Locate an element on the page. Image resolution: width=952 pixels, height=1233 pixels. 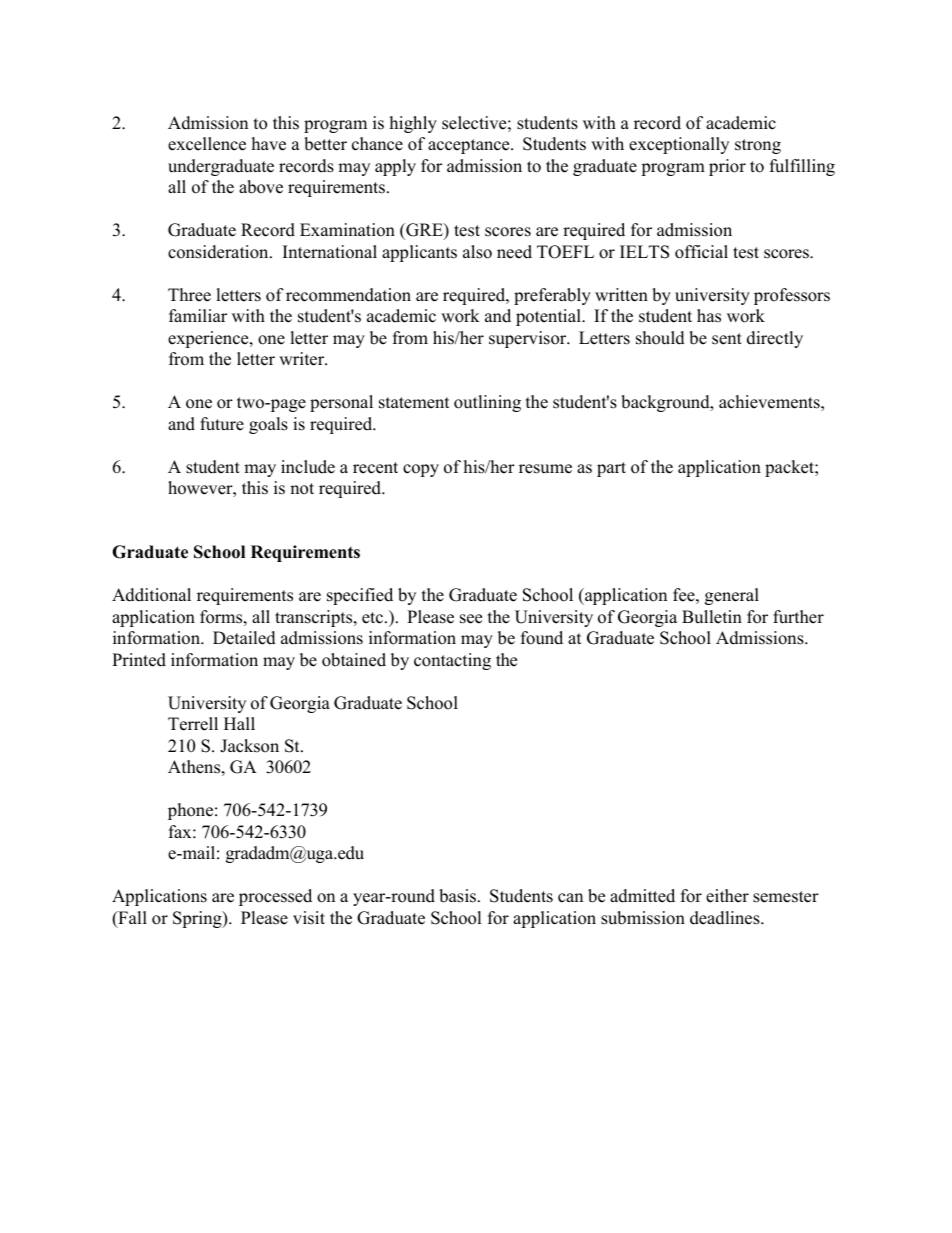
either is located at coordinates (727, 896).
